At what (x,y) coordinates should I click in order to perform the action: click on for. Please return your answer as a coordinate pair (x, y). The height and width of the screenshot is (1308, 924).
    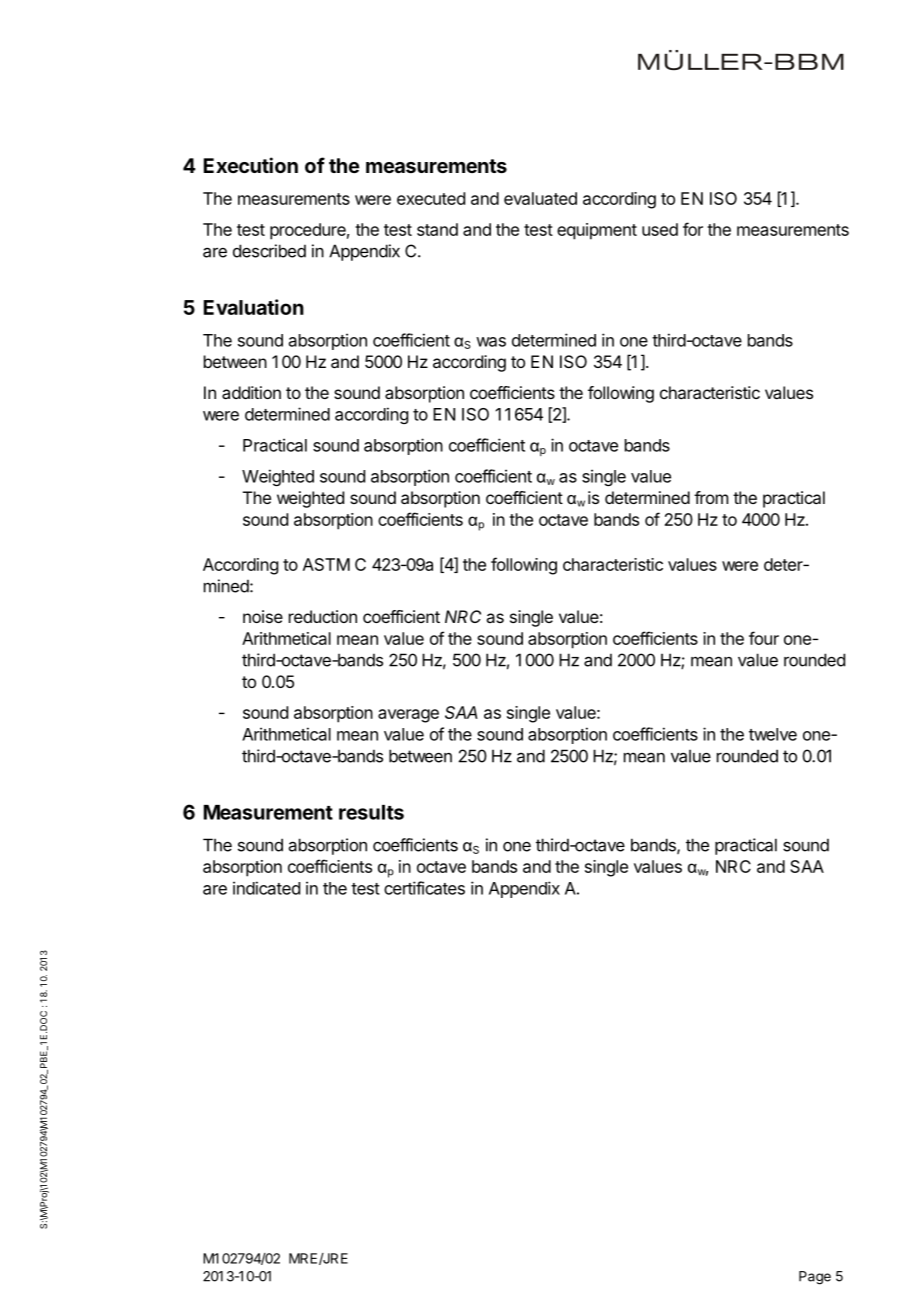
    Looking at the image, I should click on (693, 229).
